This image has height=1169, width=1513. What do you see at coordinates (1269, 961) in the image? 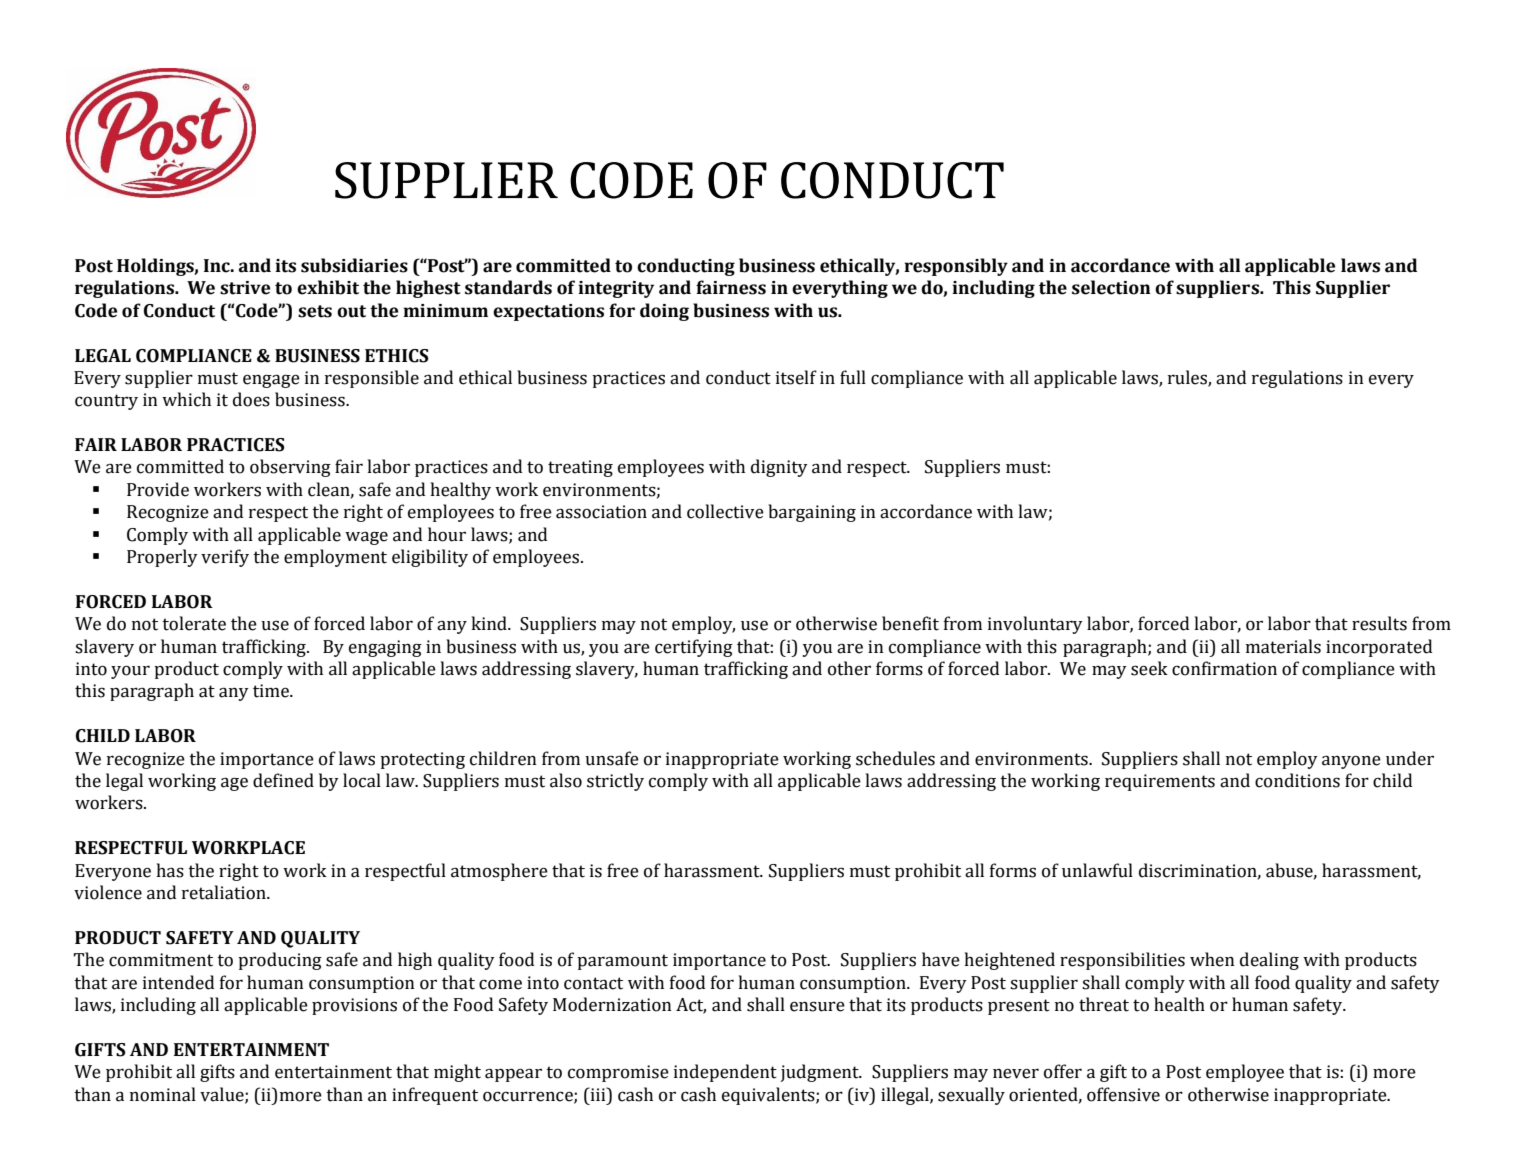
I see `dealing` at bounding box center [1269, 961].
